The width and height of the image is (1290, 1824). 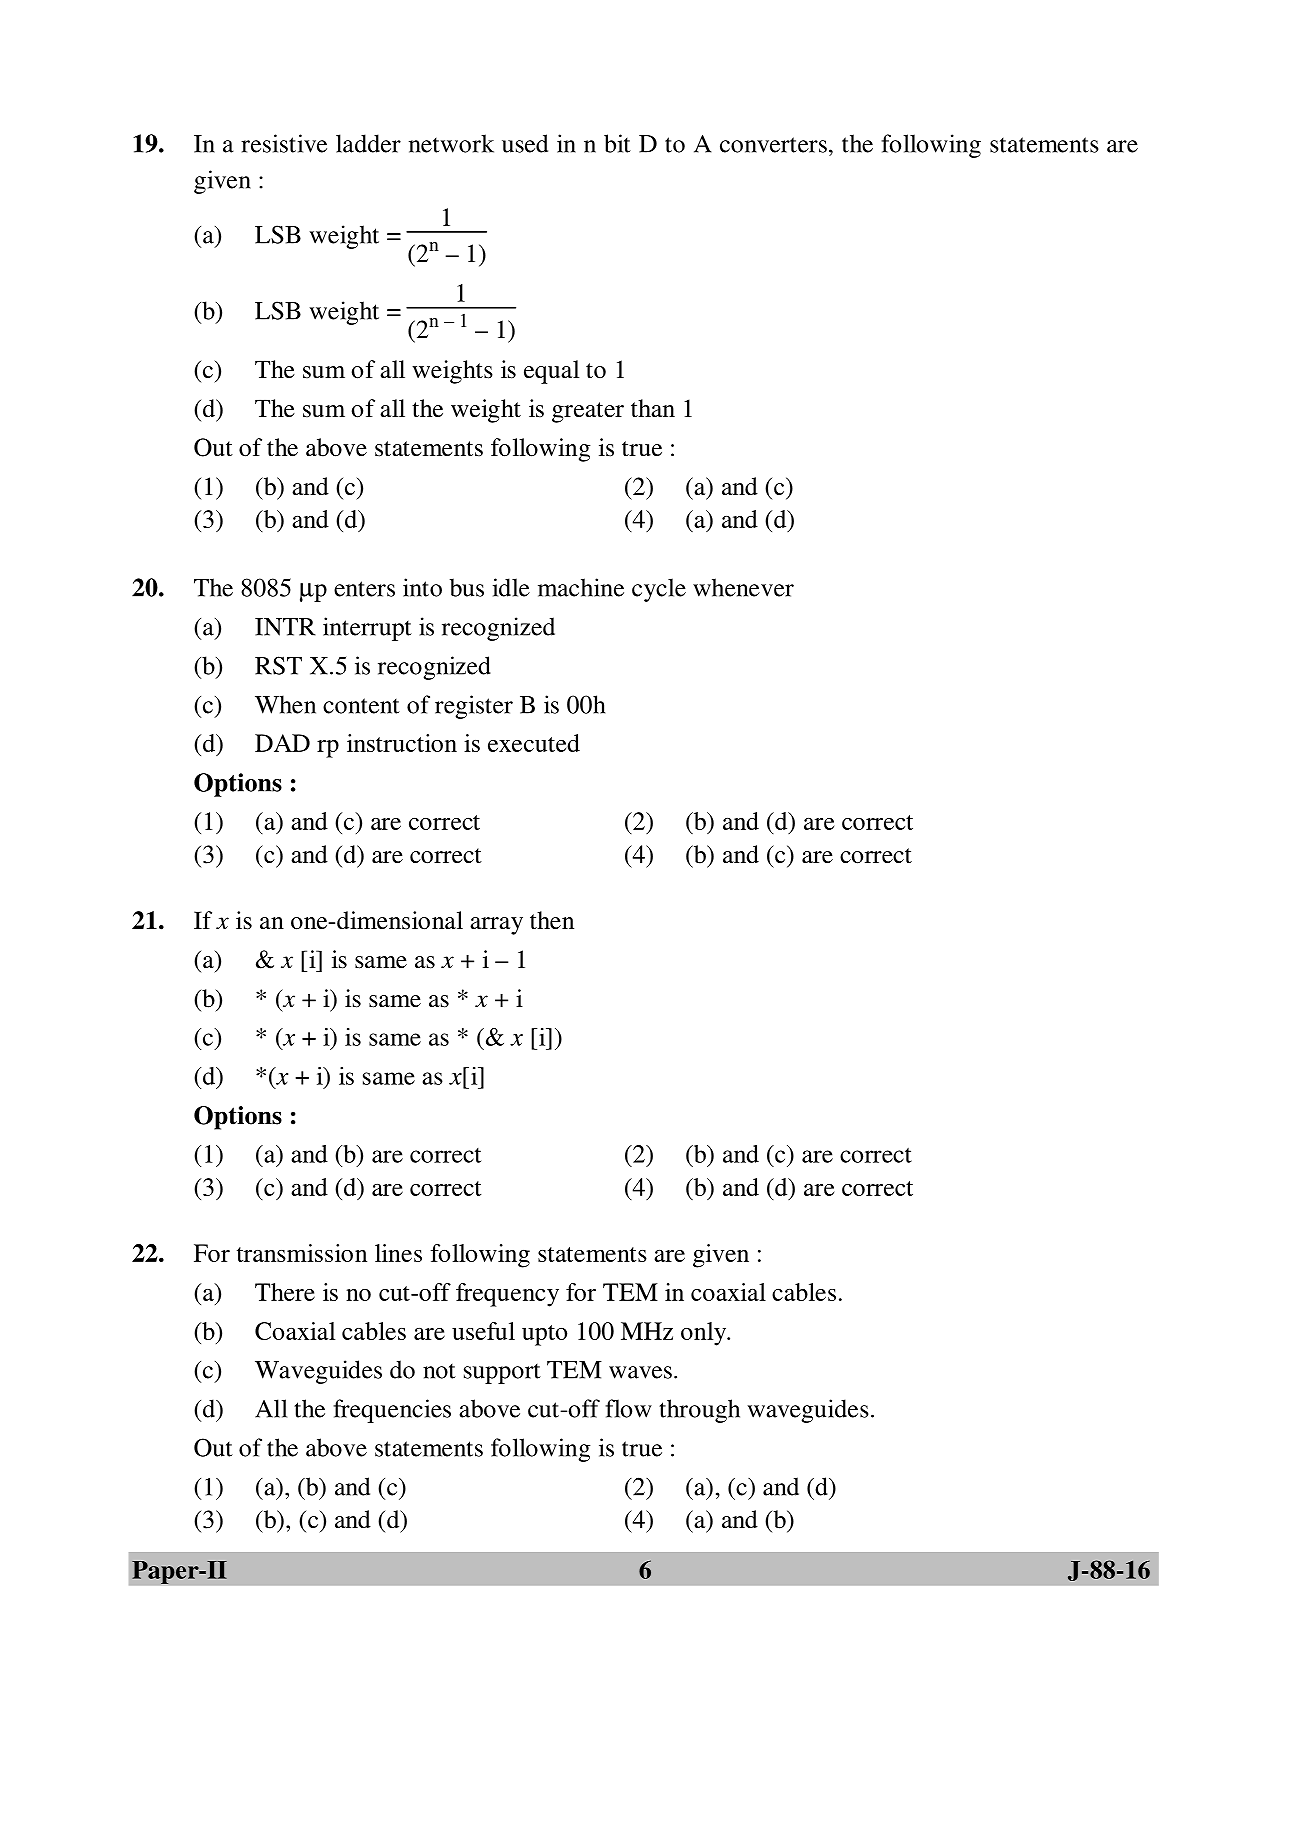 What do you see at coordinates (653, 408) in the image?
I see `than` at bounding box center [653, 408].
